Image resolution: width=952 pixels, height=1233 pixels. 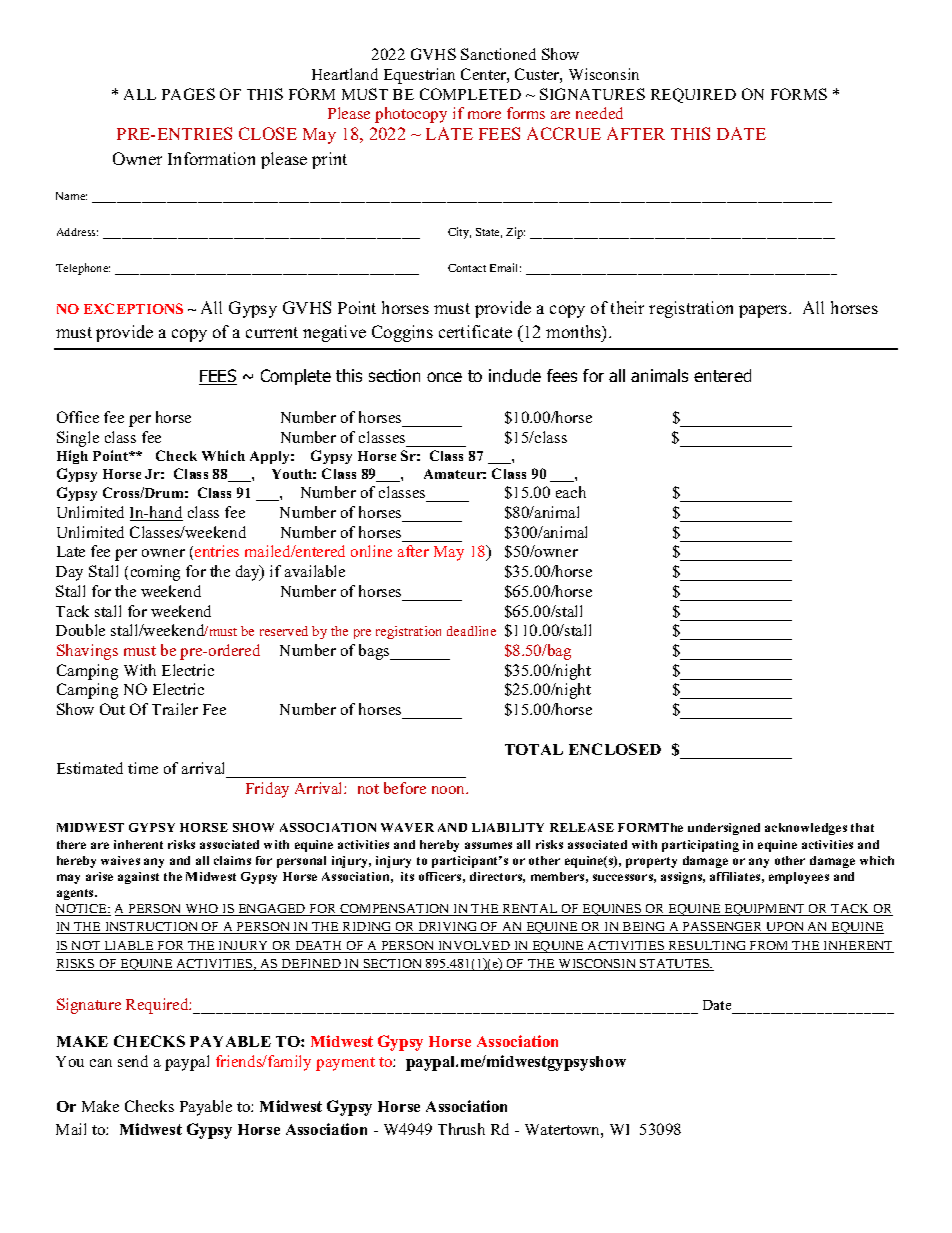 What do you see at coordinates (675, 965) in the screenshot?
I see `STATUTES` at bounding box center [675, 965].
